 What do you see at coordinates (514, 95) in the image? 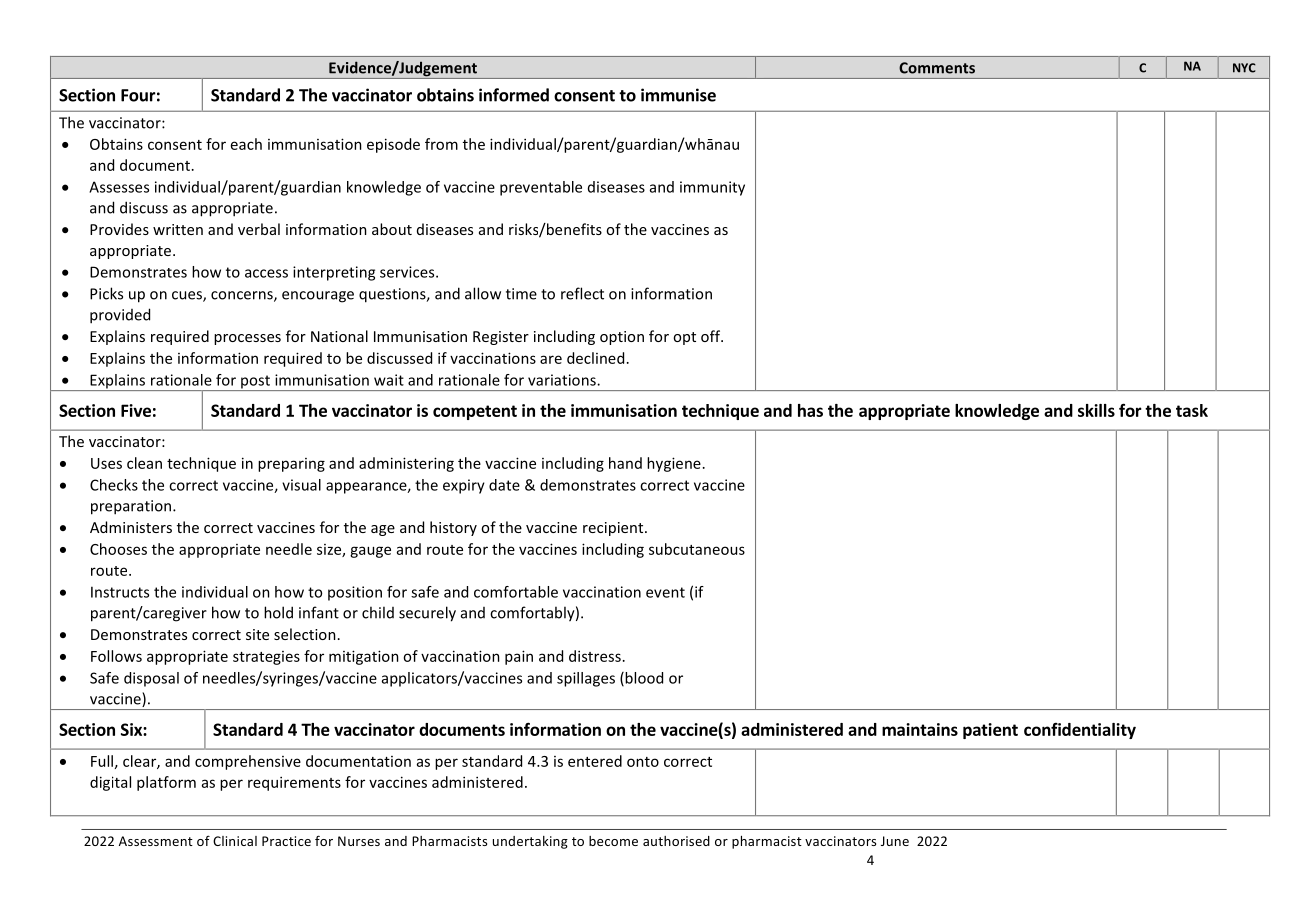
I see `informed` at bounding box center [514, 95].
